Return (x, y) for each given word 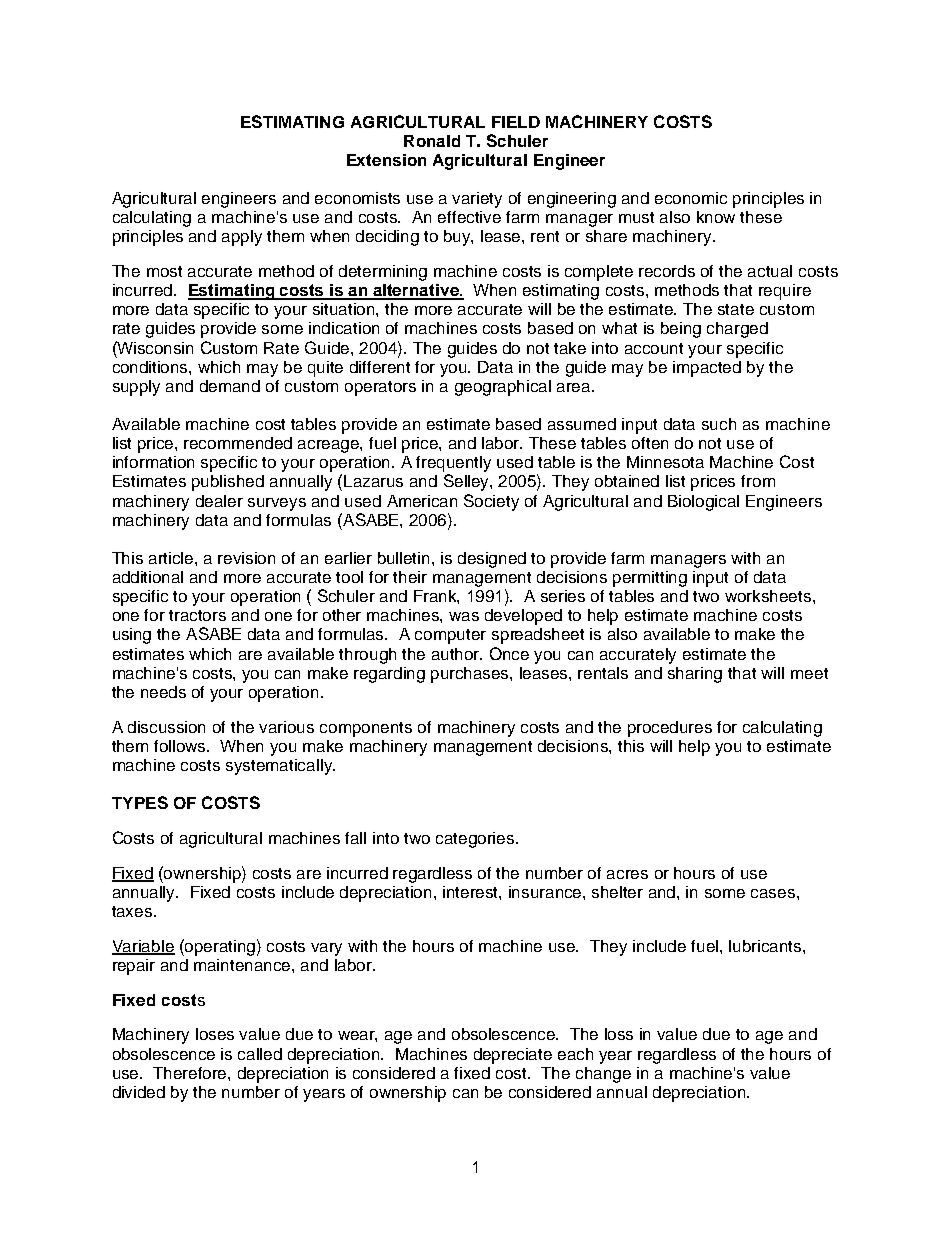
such (719, 424)
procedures (670, 729)
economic (691, 198)
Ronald (432, 141)
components (366, 729)
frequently (453, 464)
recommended (238, 443)
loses (215, 1034)
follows (181, 746)
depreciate (513, 1056)
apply (242, 238)
